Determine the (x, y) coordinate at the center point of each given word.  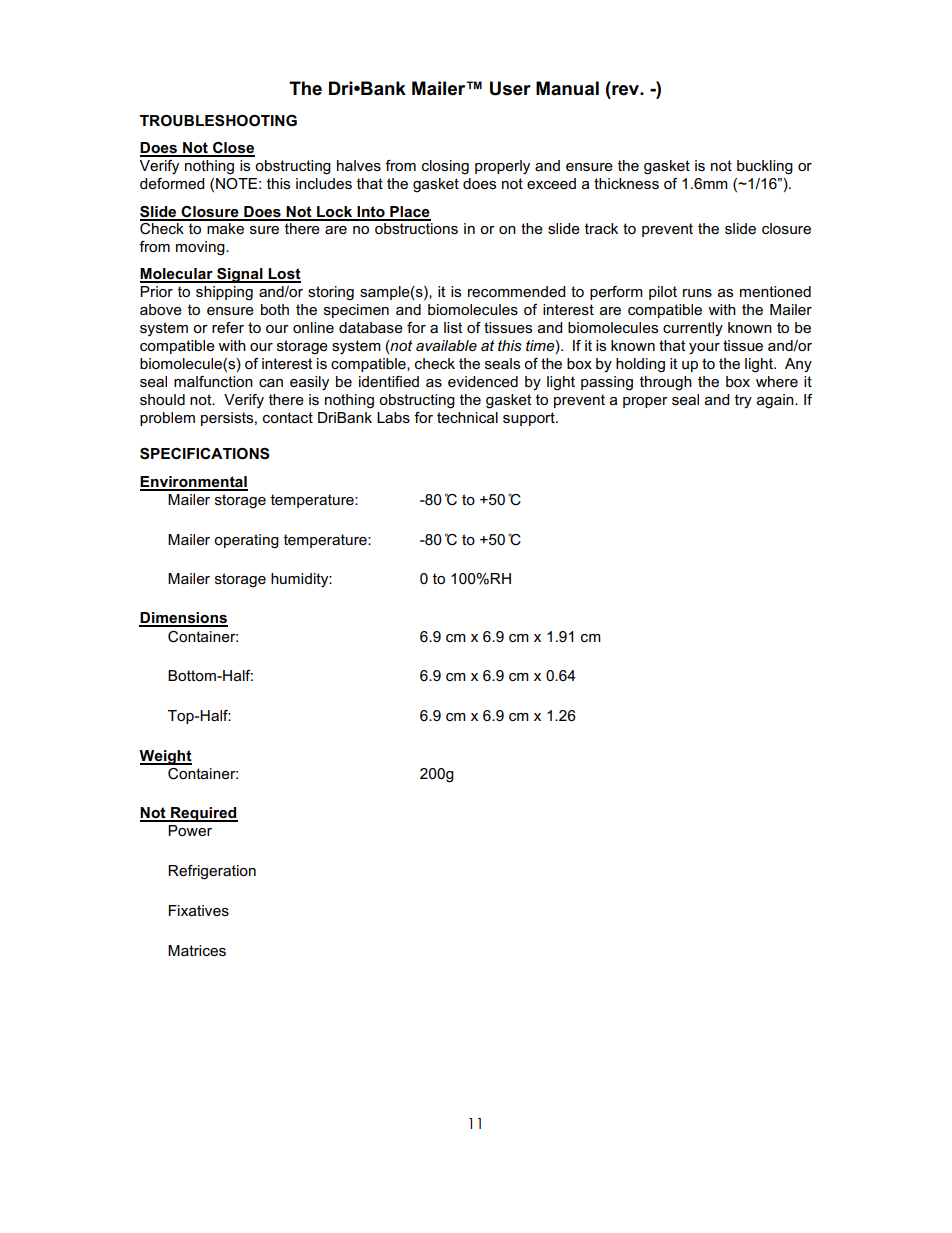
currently (693, 329)
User (510, 88)
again (776, 401)
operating (246, 541)
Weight (165, 757)
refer (228, 327)
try (743, 401)
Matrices (197, 950)
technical (467, 417)
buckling (765, 167)
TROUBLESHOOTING (218, 121)
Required (203, 814)
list (453, 327)
